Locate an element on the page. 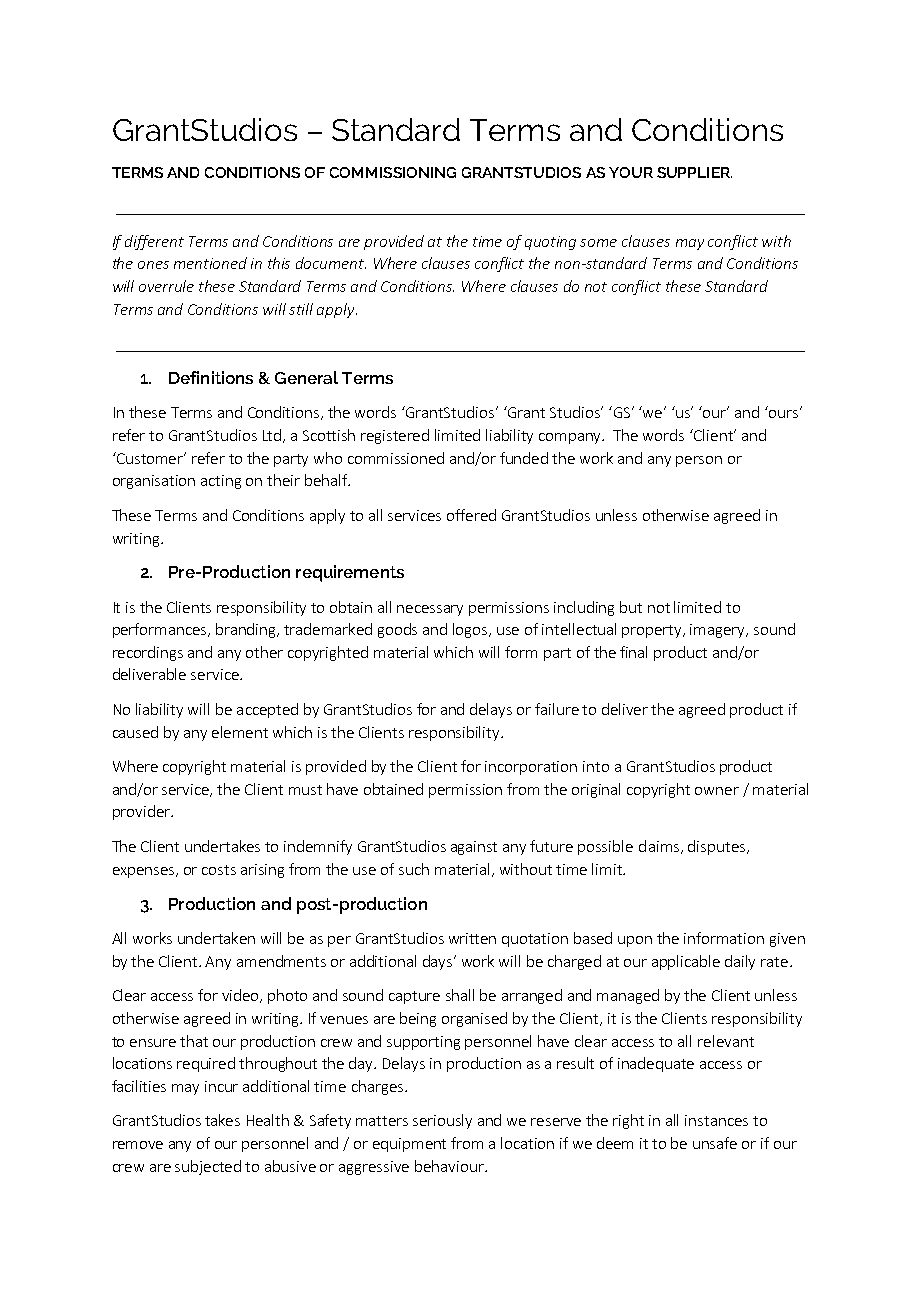 This image has width=924, height=1308. subjected is located at coordinates (208, 1167).
